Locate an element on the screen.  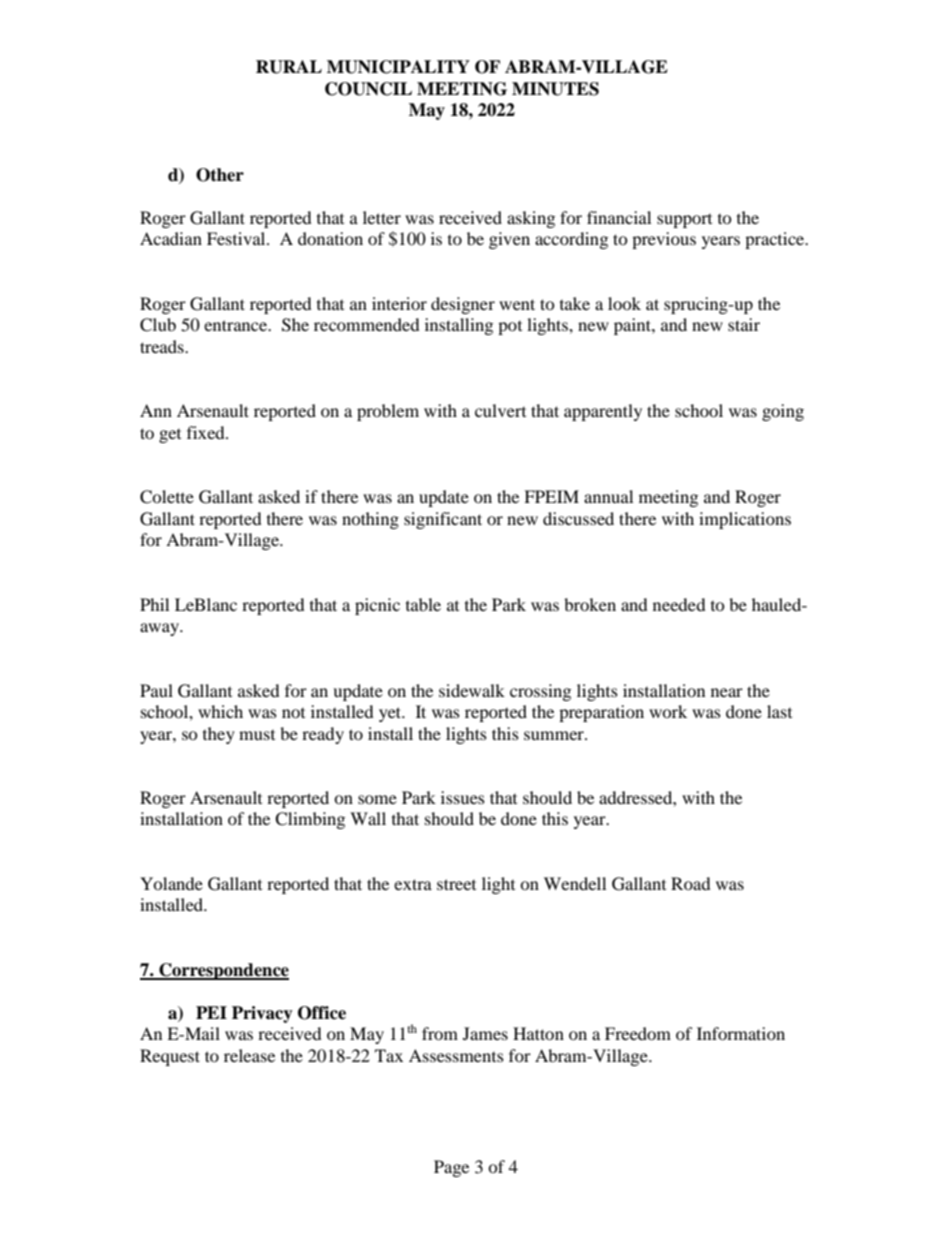
implications is located at coordinates (745, 520).
